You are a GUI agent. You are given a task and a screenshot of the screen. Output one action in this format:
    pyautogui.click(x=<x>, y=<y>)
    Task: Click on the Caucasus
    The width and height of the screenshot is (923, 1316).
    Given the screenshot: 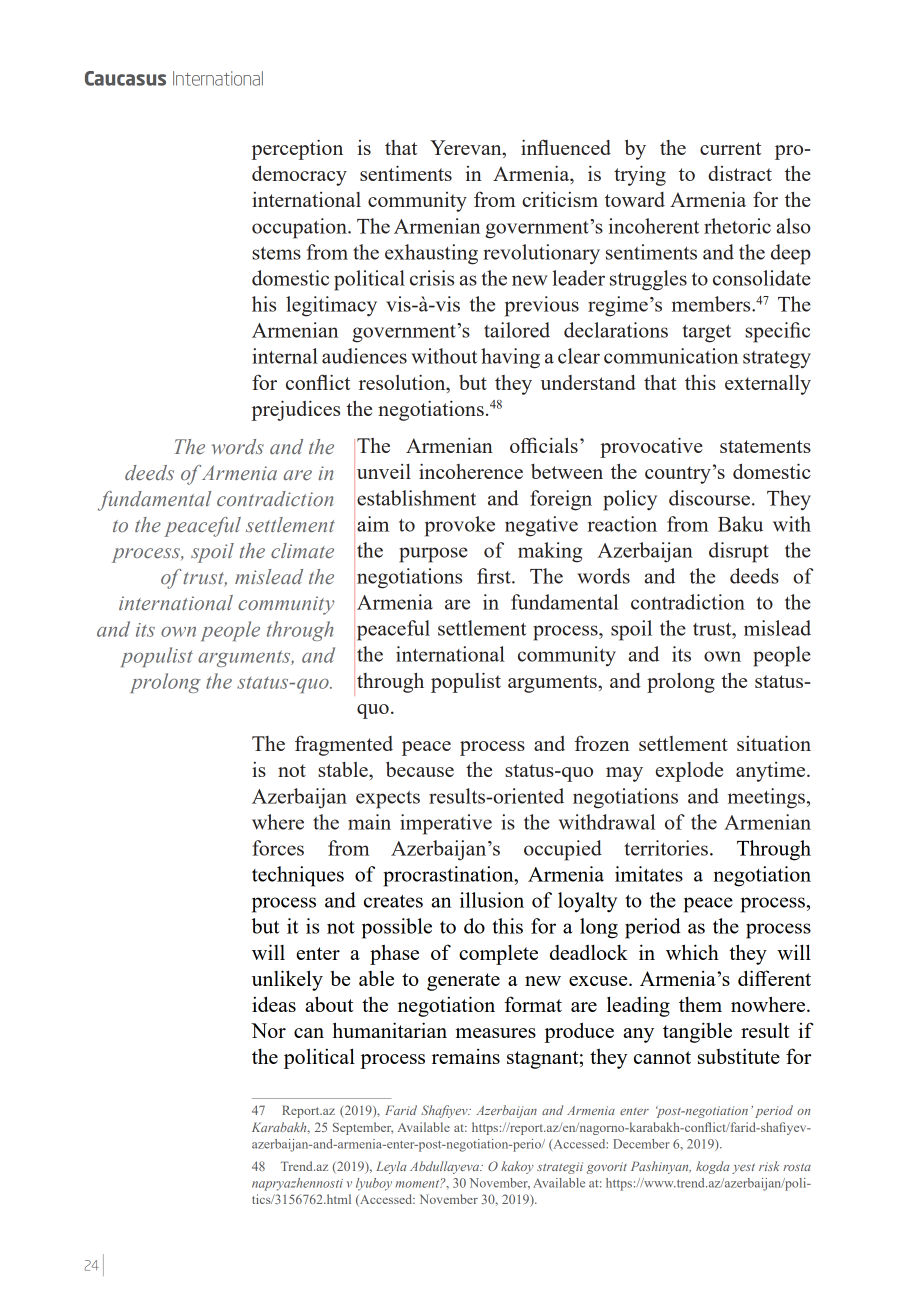 What is the action you would take?
    pyautogui.click(x=125, y=78)
